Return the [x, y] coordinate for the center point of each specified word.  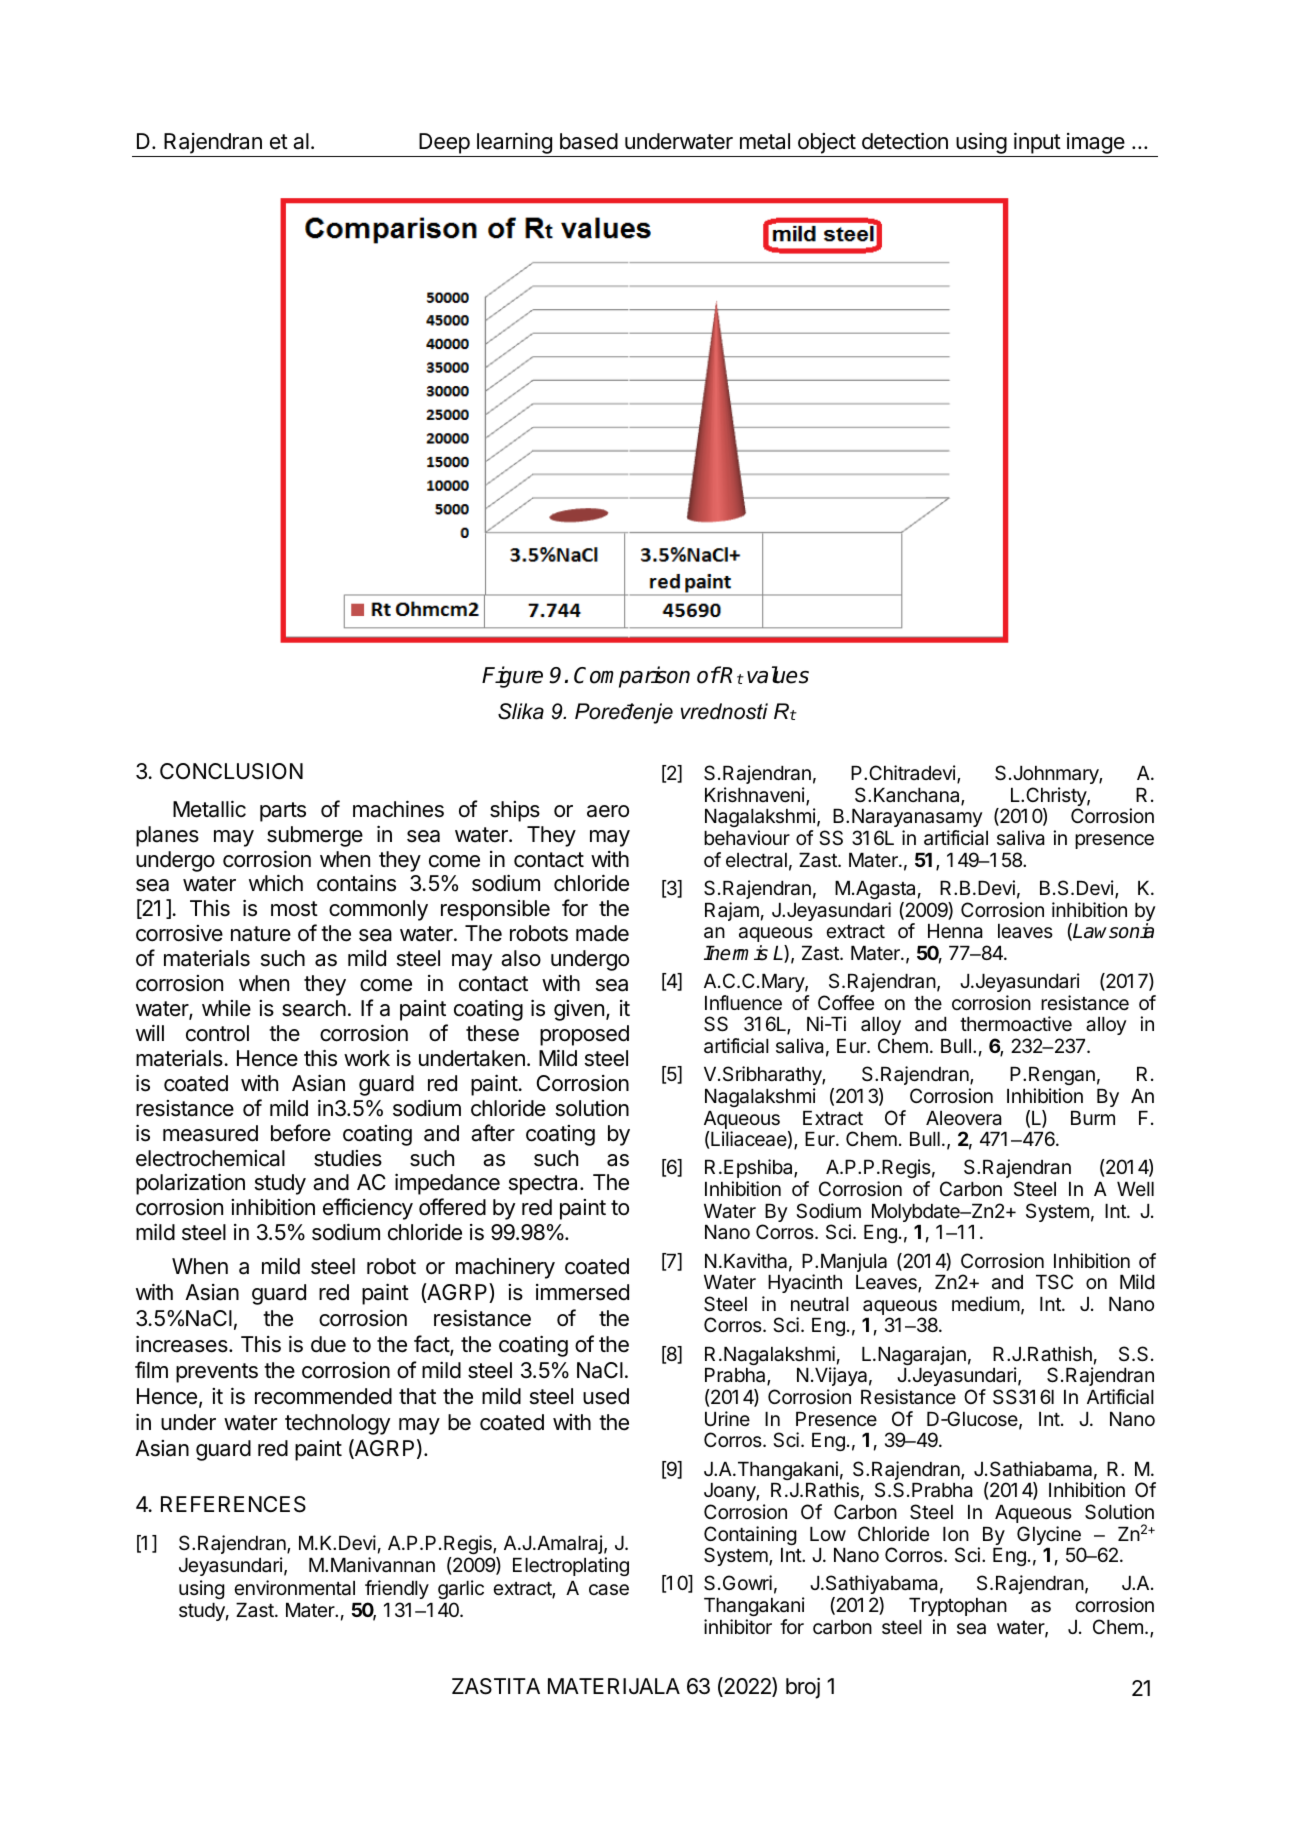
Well [1135, 1189]
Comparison [632, 677]
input [1037, 144]
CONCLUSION [231, 771]
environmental [294, 1588]
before [301, 1133]
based [589, 141]
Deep [444, 145]
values [778, 675]
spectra [545, 1185]
